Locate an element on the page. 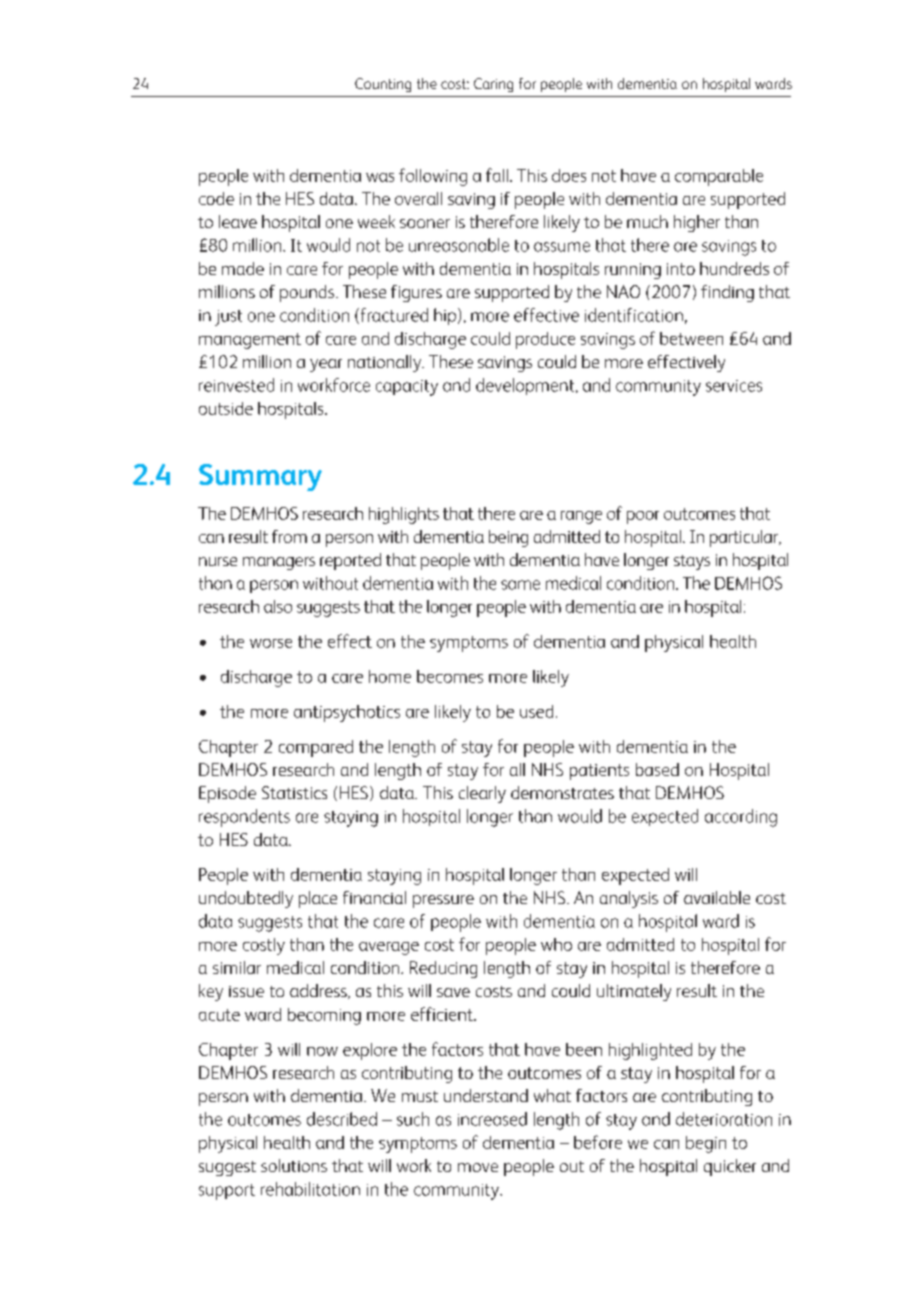 Image resolution: width=924 pixels, height=1308 pixels. between is located at coordinates (691, 338).
